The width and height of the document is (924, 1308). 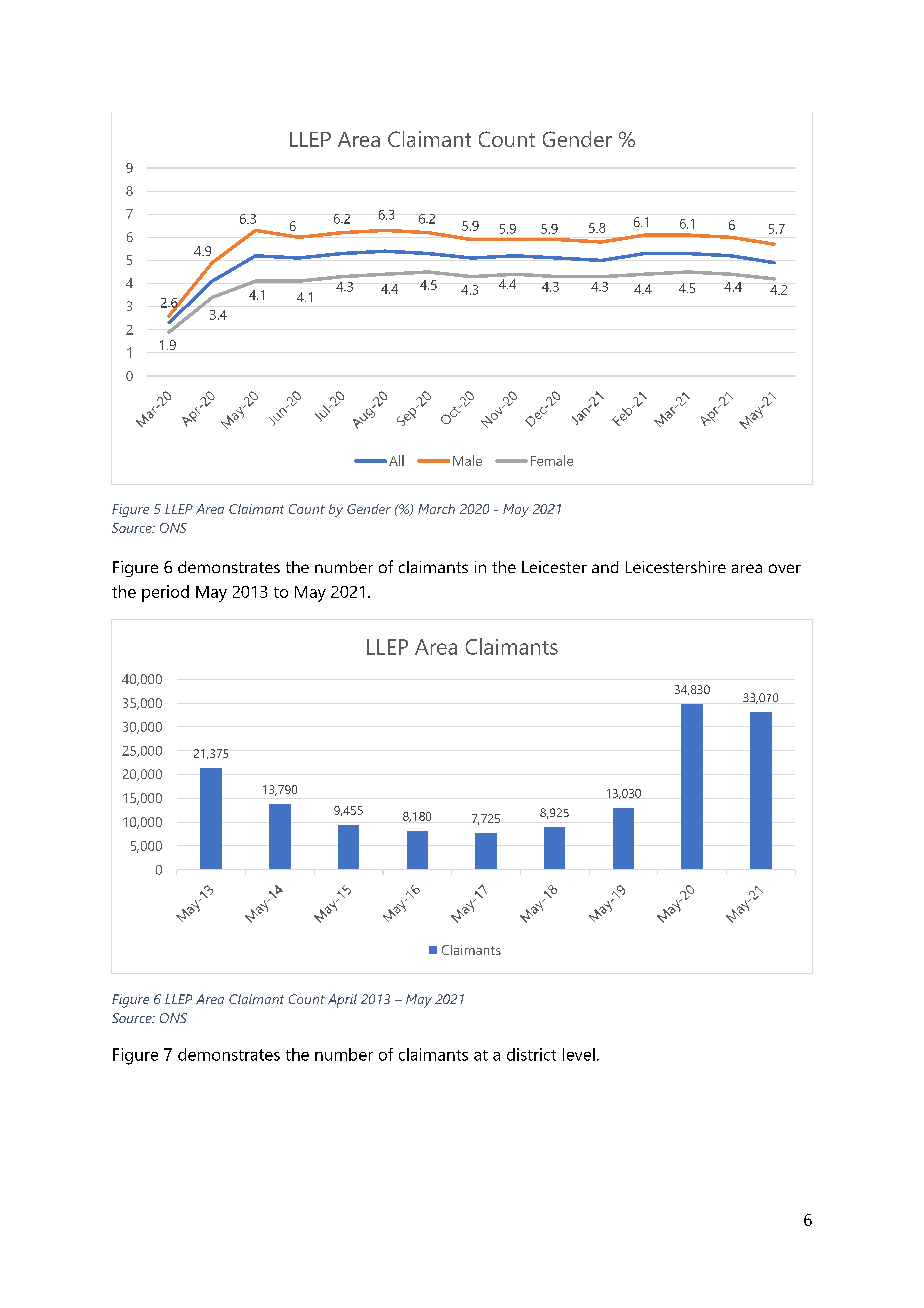 What do you see at coordinates (436, 509) in the document?
I see `March` at bounding box center [436, 509].
